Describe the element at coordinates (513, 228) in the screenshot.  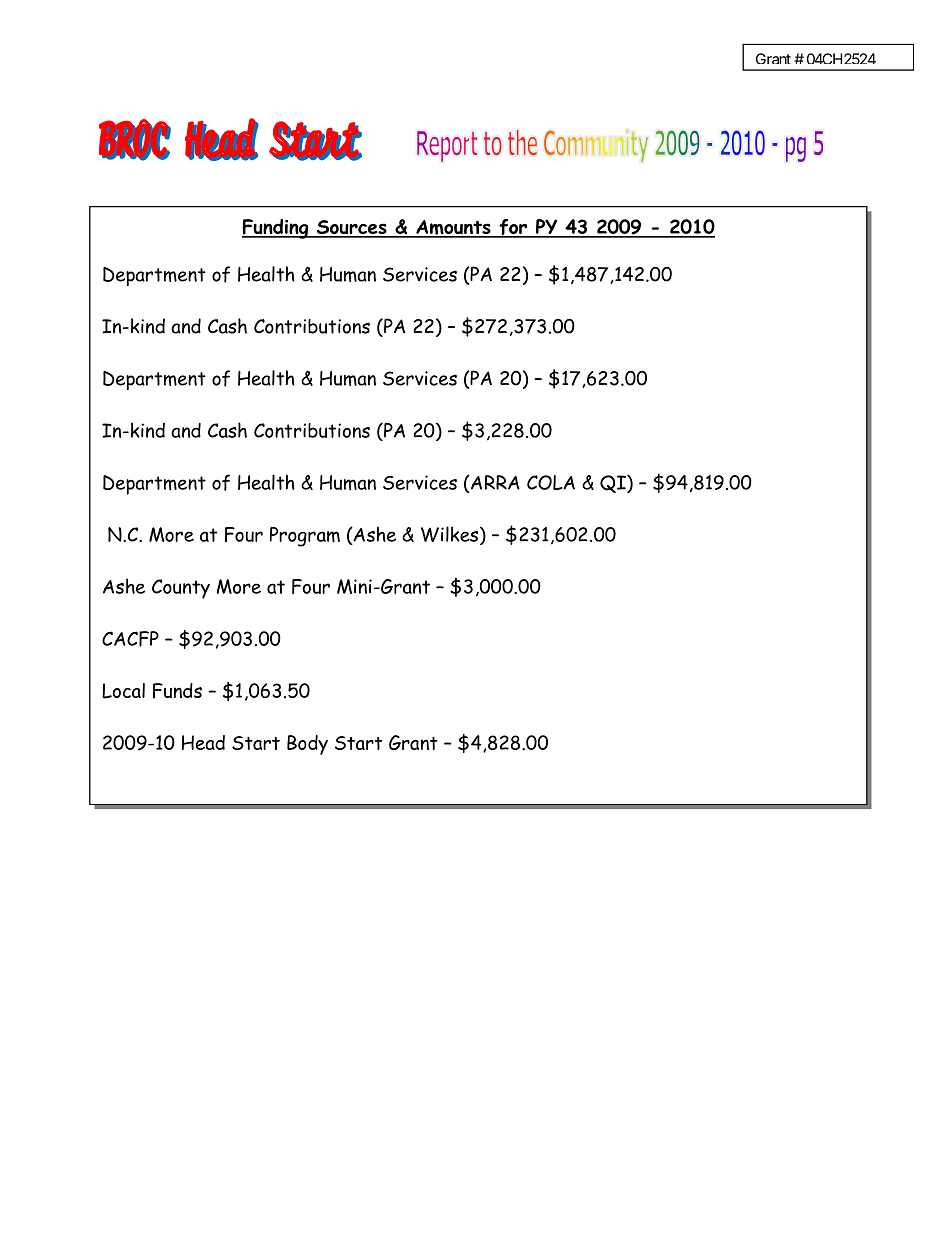
I see `for` at that location.
